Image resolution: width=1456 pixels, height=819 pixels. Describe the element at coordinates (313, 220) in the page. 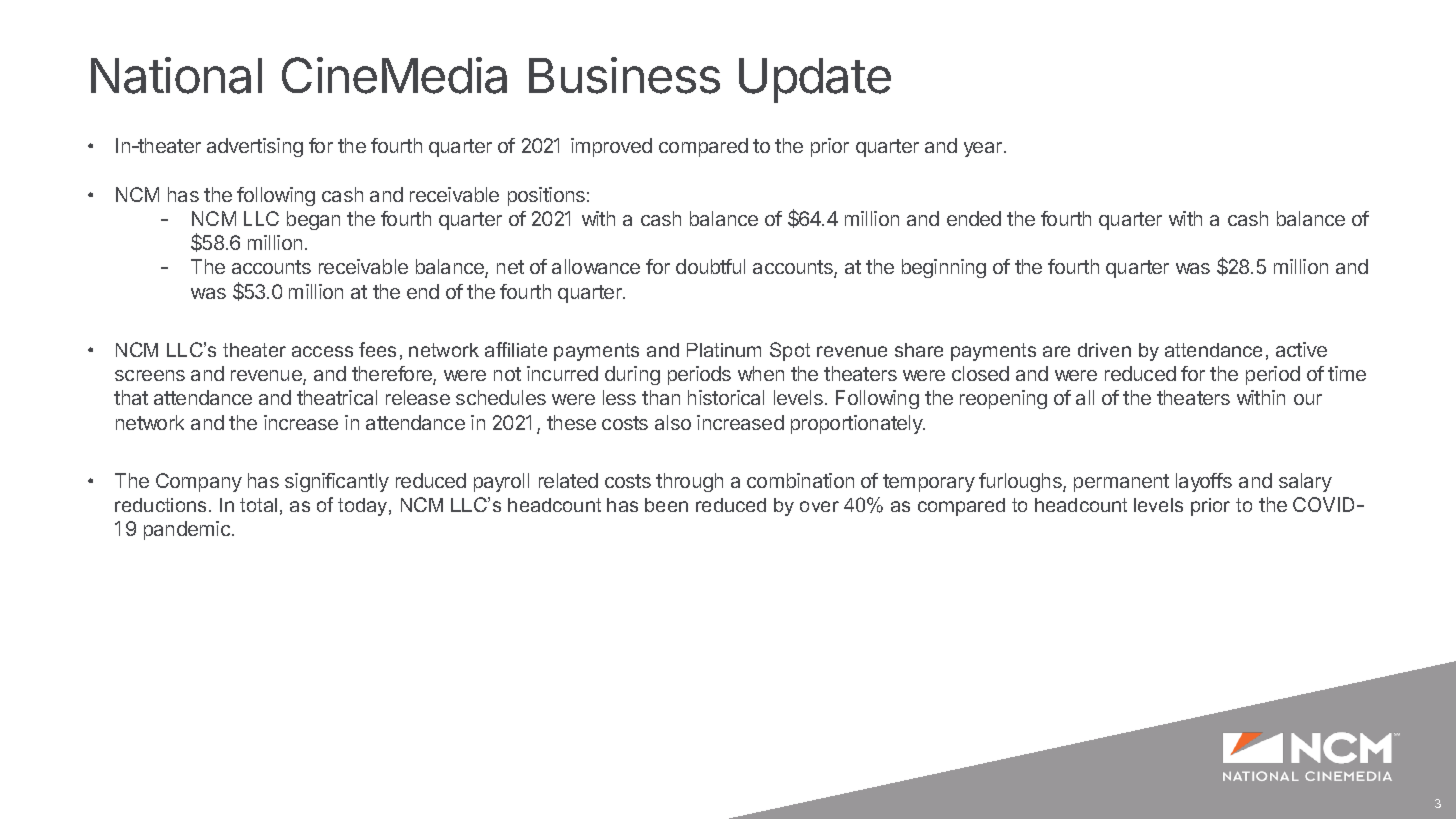

I see `began` at that location.
